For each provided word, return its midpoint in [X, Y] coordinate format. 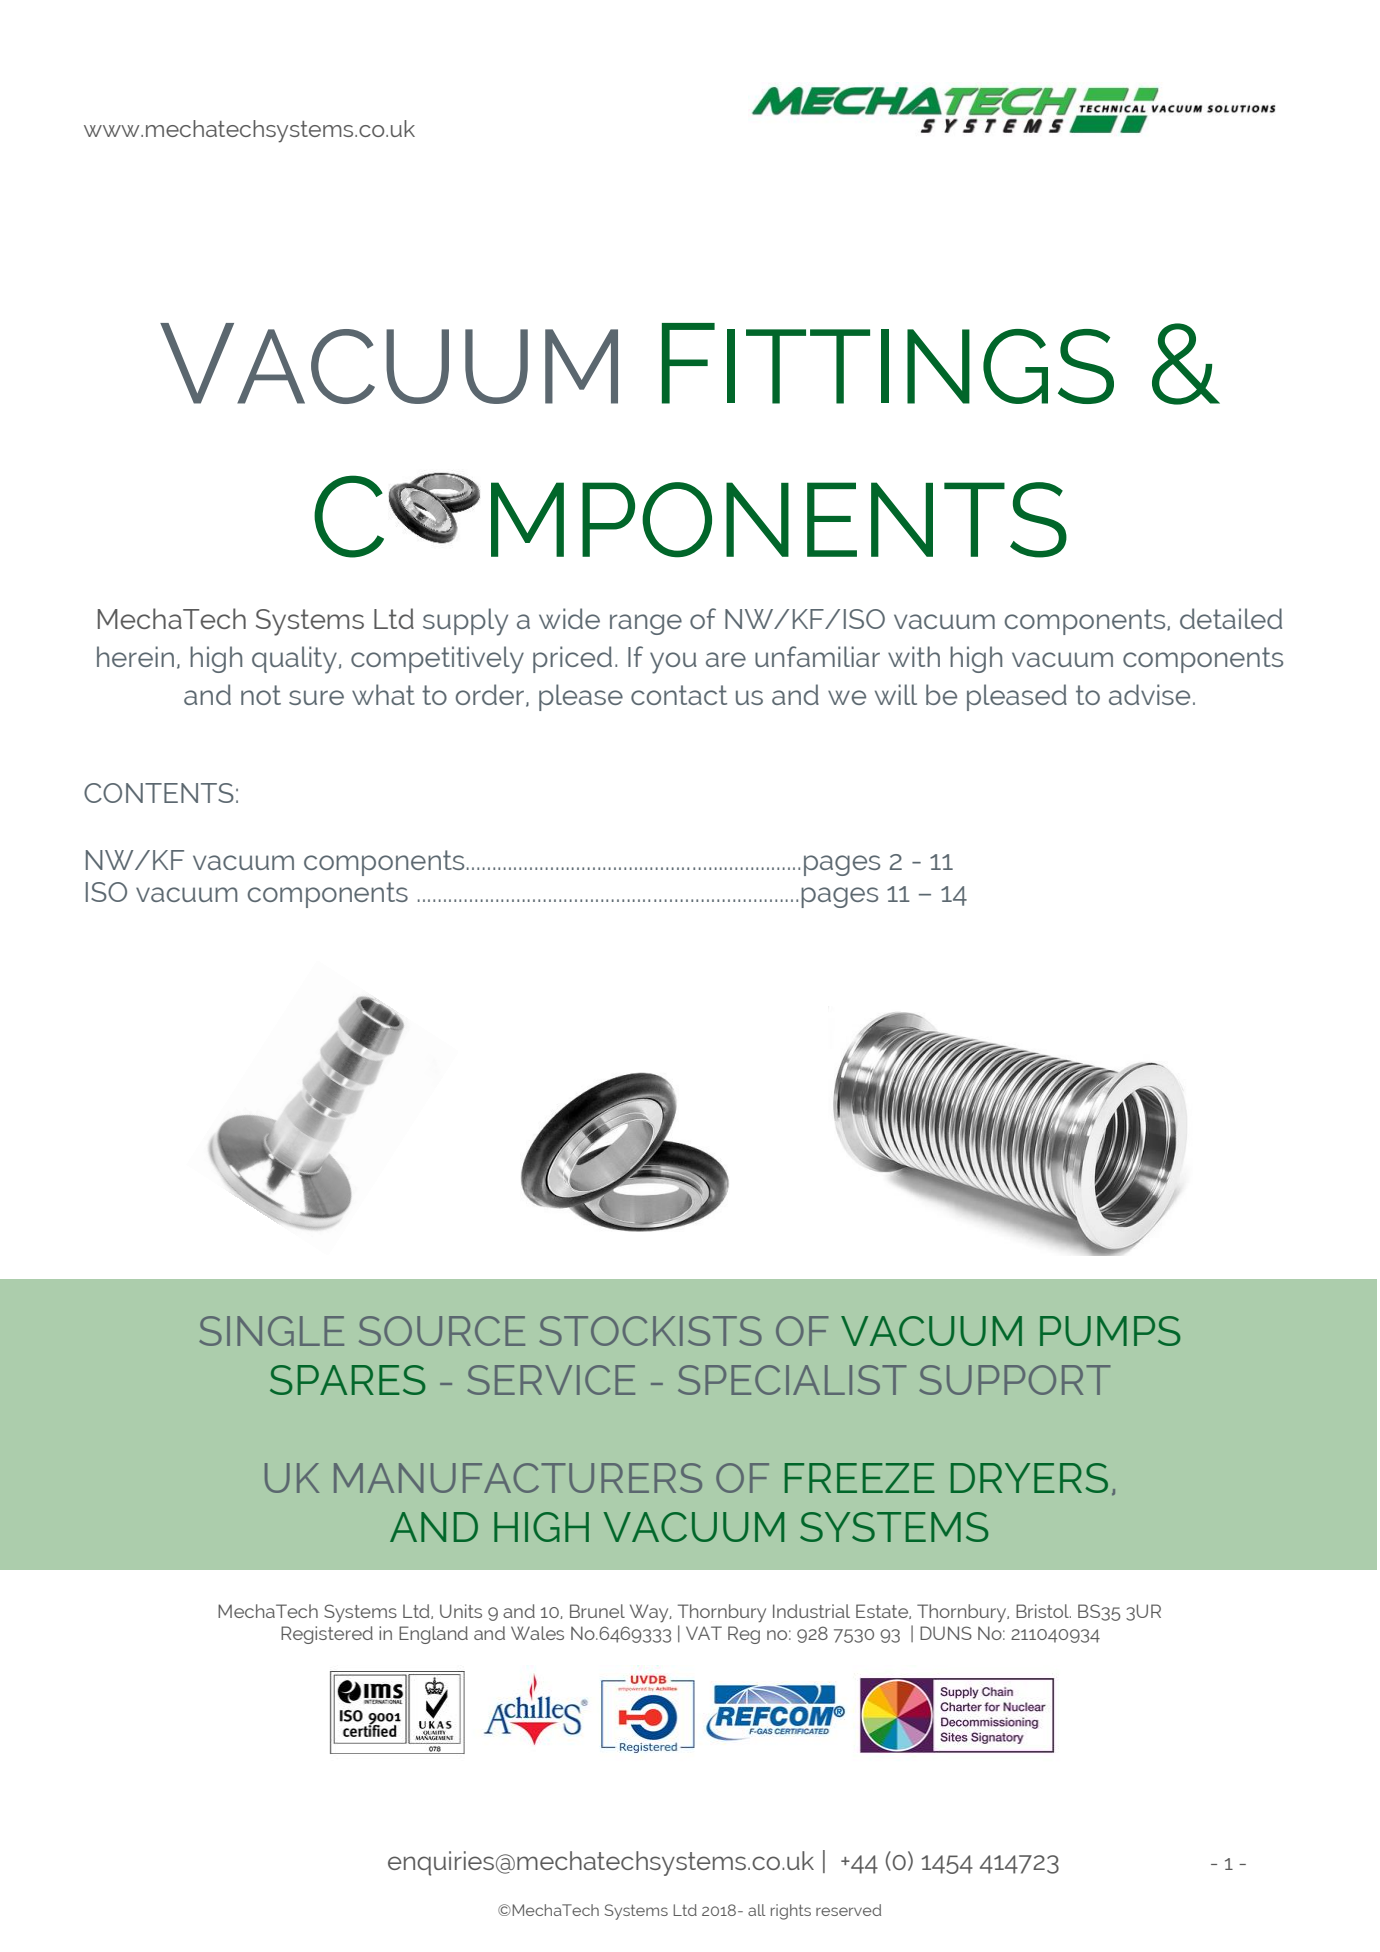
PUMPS [1110, 1331]
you [673, 663]
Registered [327, 1635]
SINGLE [271, 1331]
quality [294, 660]
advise [1149, 694]
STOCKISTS [650, 1331]
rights [791, 1912]
